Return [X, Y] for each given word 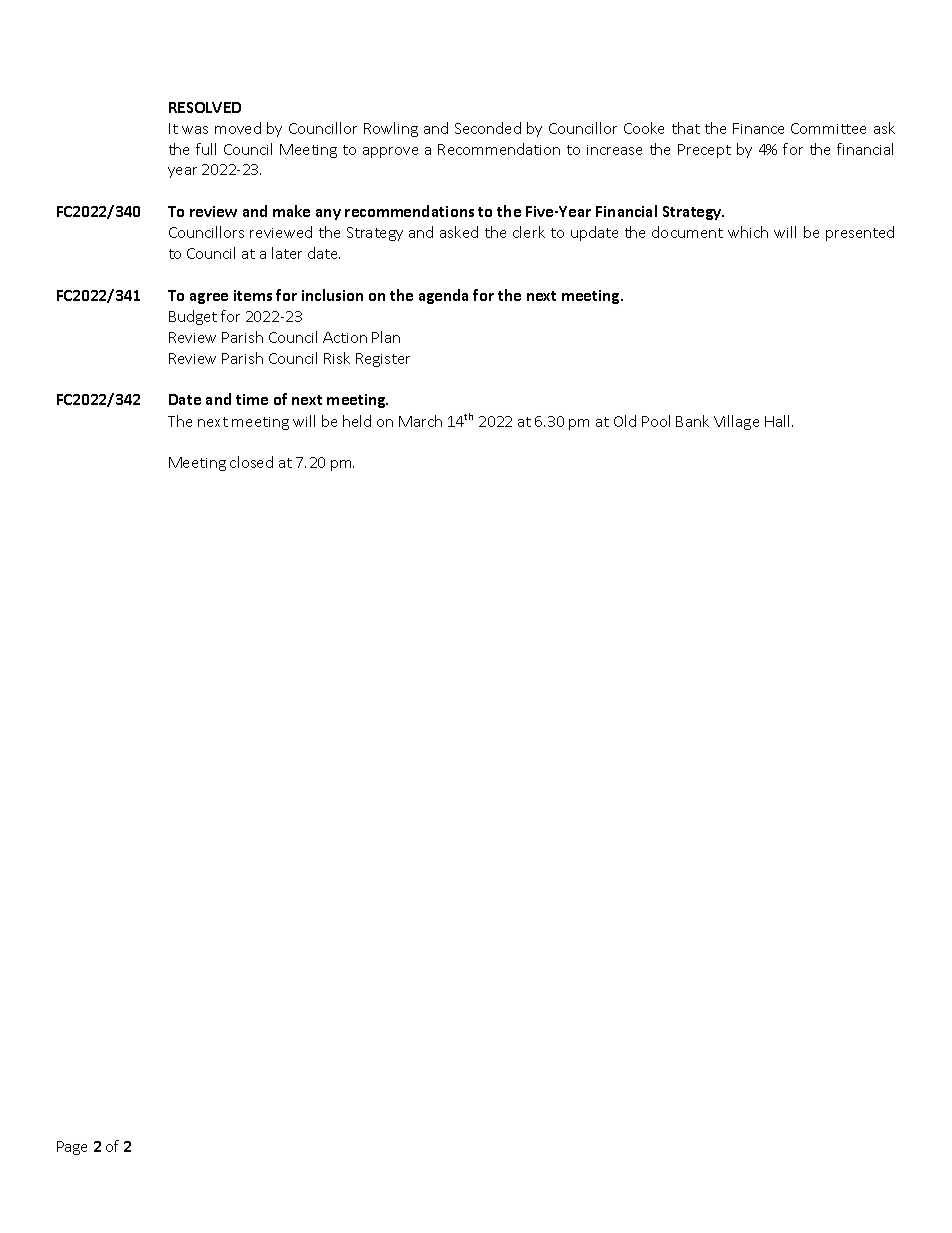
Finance [758, 128]
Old [625, 421]
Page [72, 1148]
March [420, 421]
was [195, 130]
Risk [337, 358]
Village [736, 422]
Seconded [488, 128]
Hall [777, 421]
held [357, 421]
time [252, 399]
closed [251, 462]
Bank [692, 421]
